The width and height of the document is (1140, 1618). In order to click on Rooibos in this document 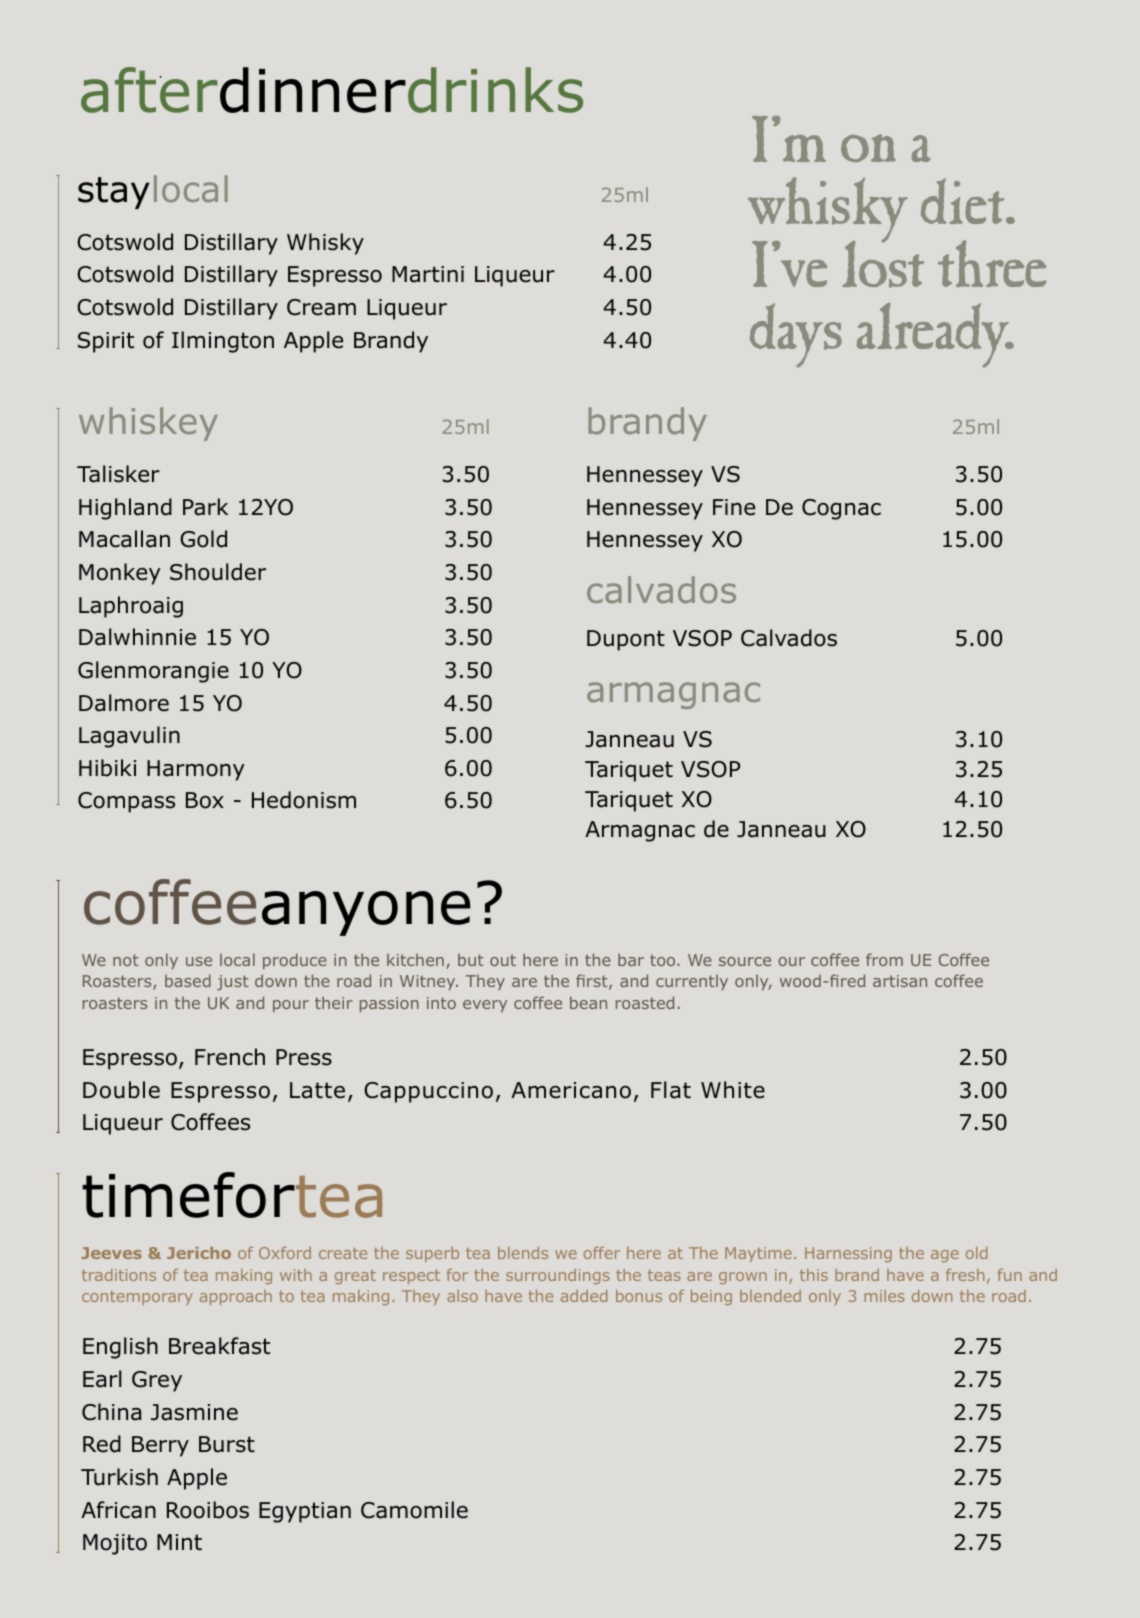, I will do `click(208, 1510)`.
